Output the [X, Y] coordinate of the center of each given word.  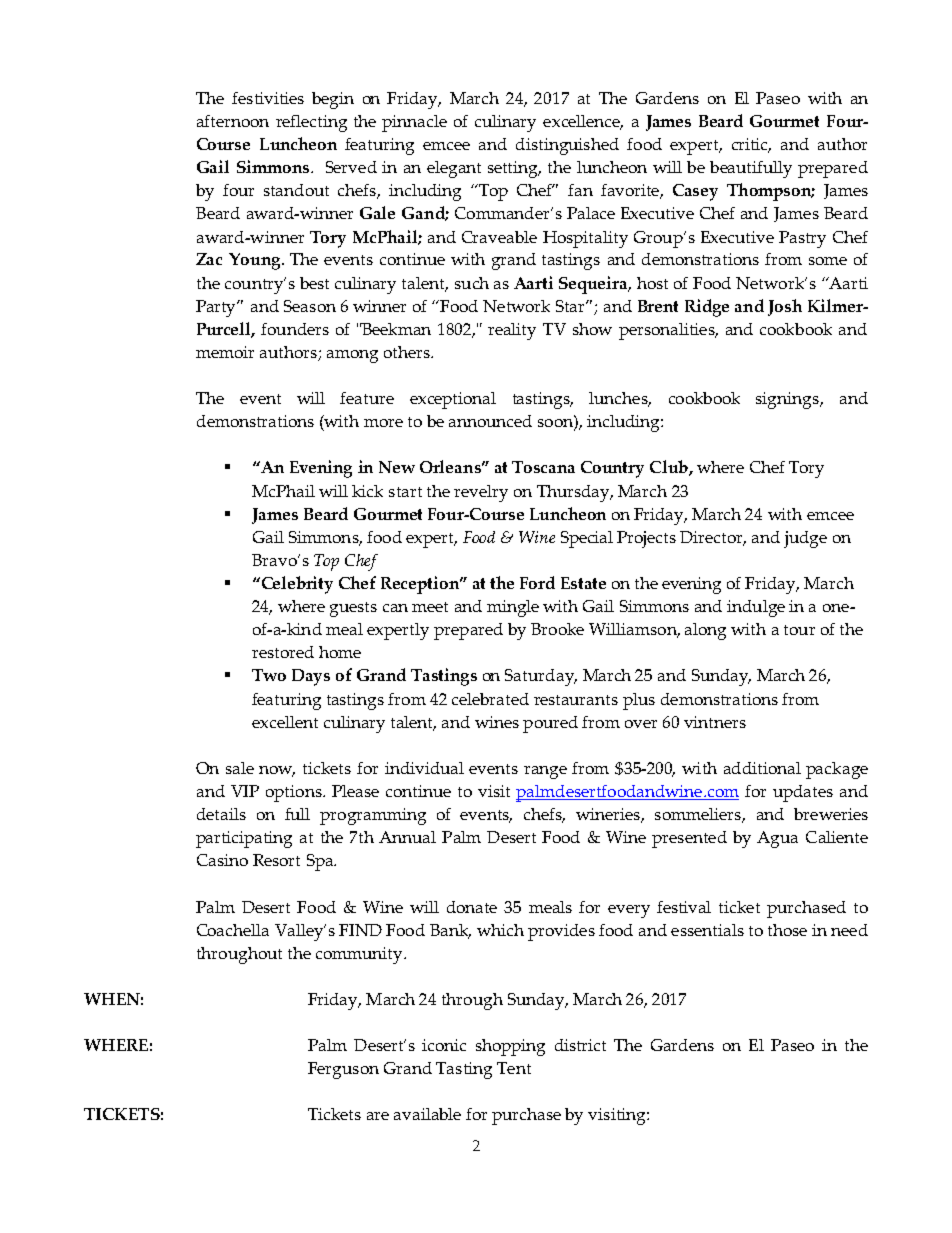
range [545, 772]
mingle [513, 608]
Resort [276, 860]
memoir [225, 352]
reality [512, 331]
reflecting [311, 123]
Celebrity [296, 585]
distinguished [567, 146]
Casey [695, 192]
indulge [756, 608]
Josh [785, 307]
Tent [514, 1068]
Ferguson [343, 1070]
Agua [777, 839]
